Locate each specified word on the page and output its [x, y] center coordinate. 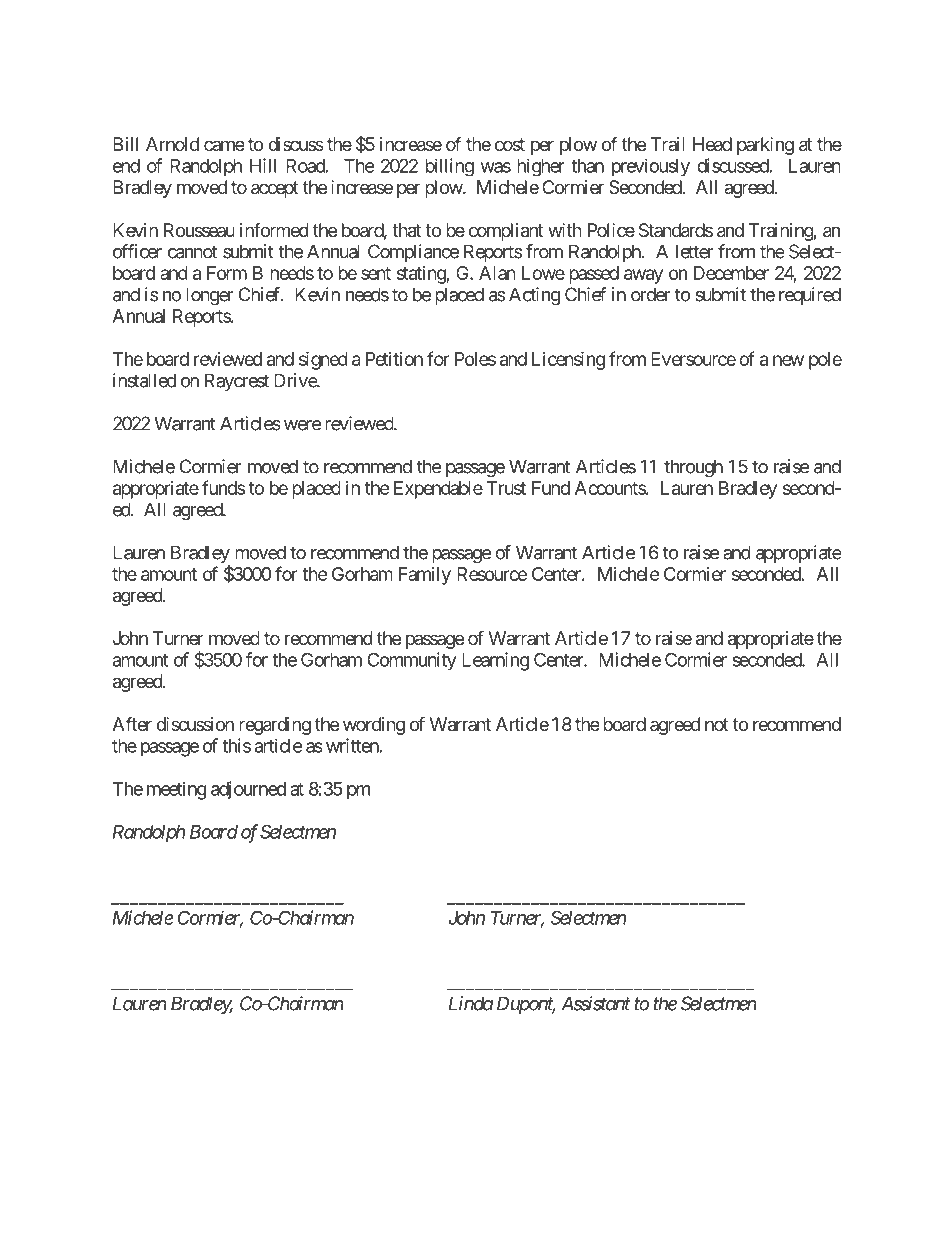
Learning [495, 661]
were [302, 425]
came [224, 145]
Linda [471, 1003]
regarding [275, 726]
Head [712, 144]
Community [412, 661]
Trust [506, 488]
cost [510, 144]
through [693, 468]
